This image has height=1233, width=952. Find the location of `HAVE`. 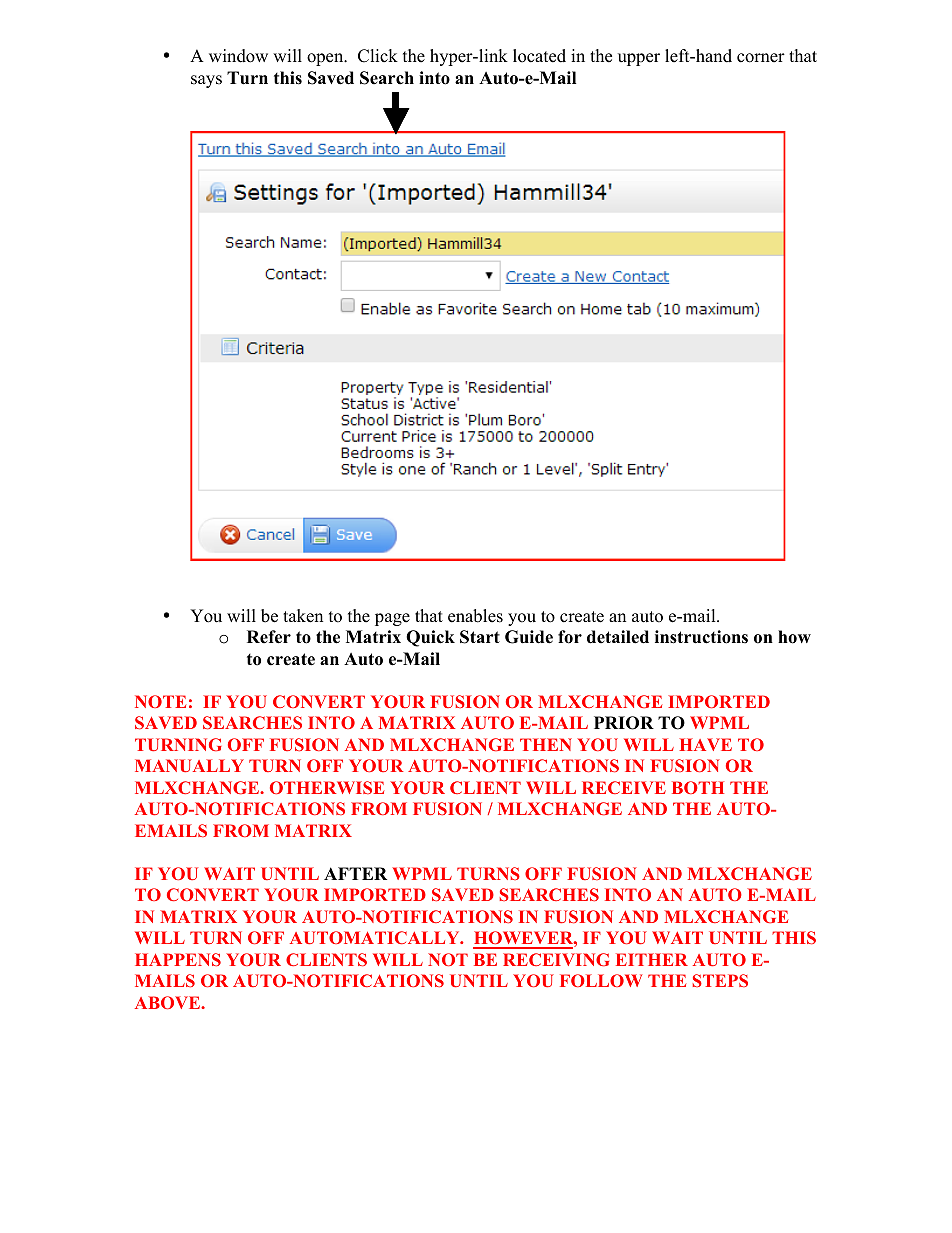

HAVE is located at coordinates (705, 744).
